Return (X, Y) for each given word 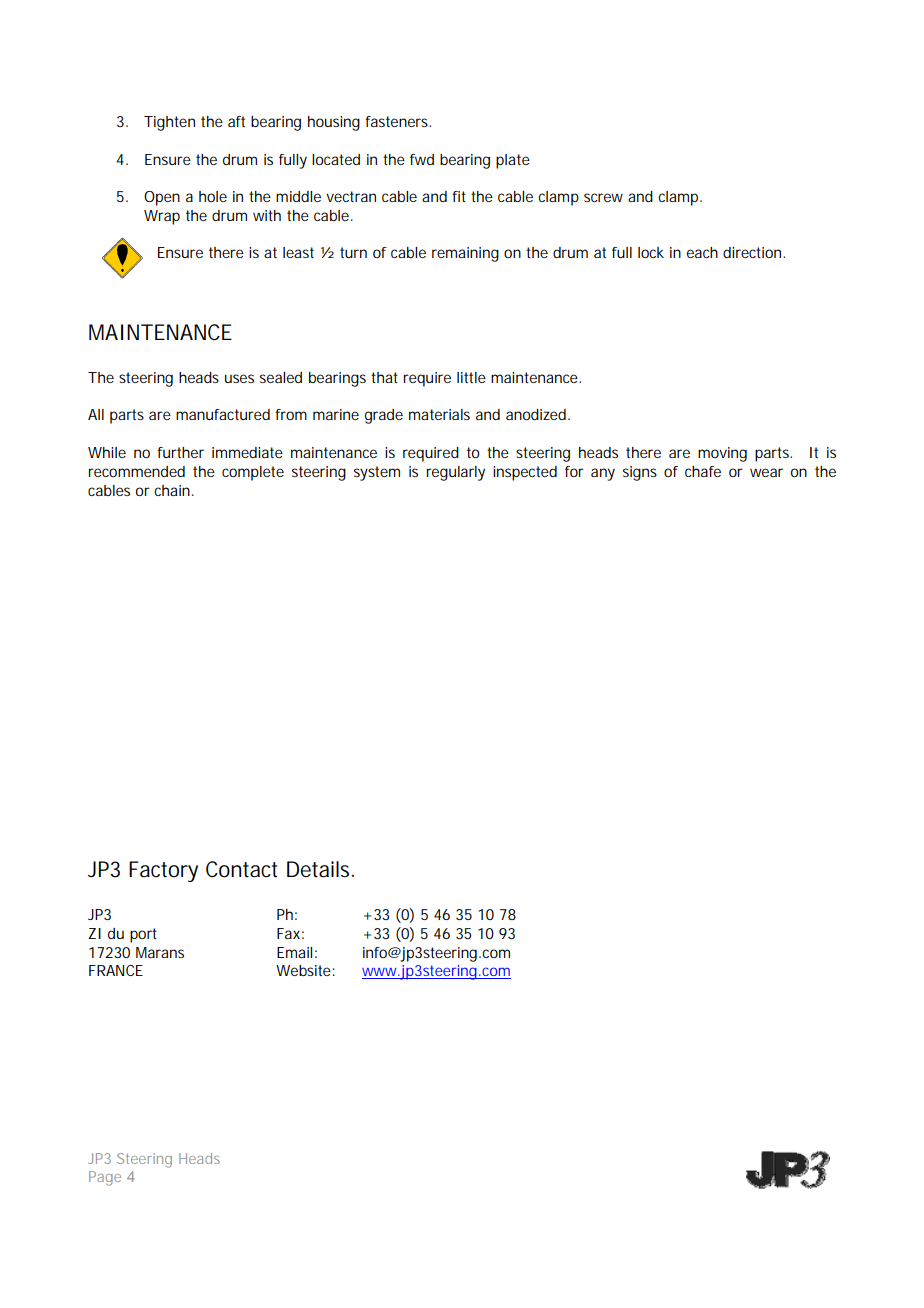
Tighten (169, 123)
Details (320, 869)
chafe (703, 471)
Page (105, 1178)
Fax (288, 933)
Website (303, 970)
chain (172, 490)
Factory (163, 871)
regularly (456, 473)
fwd (422, 159)
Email (294, 952)
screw (603, 197)
